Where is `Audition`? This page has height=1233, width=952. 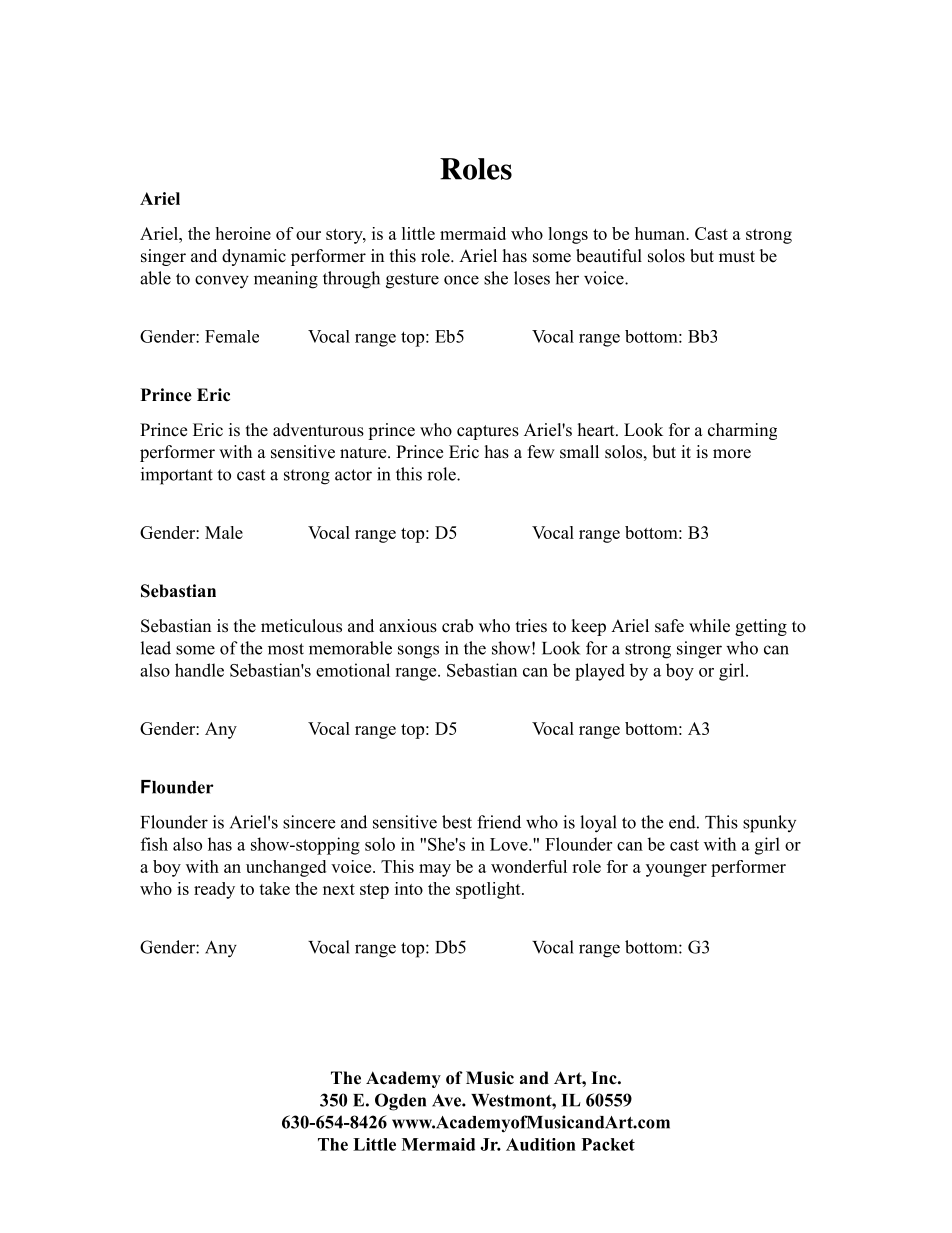
Audition is located at coordinates (541, 1144).
